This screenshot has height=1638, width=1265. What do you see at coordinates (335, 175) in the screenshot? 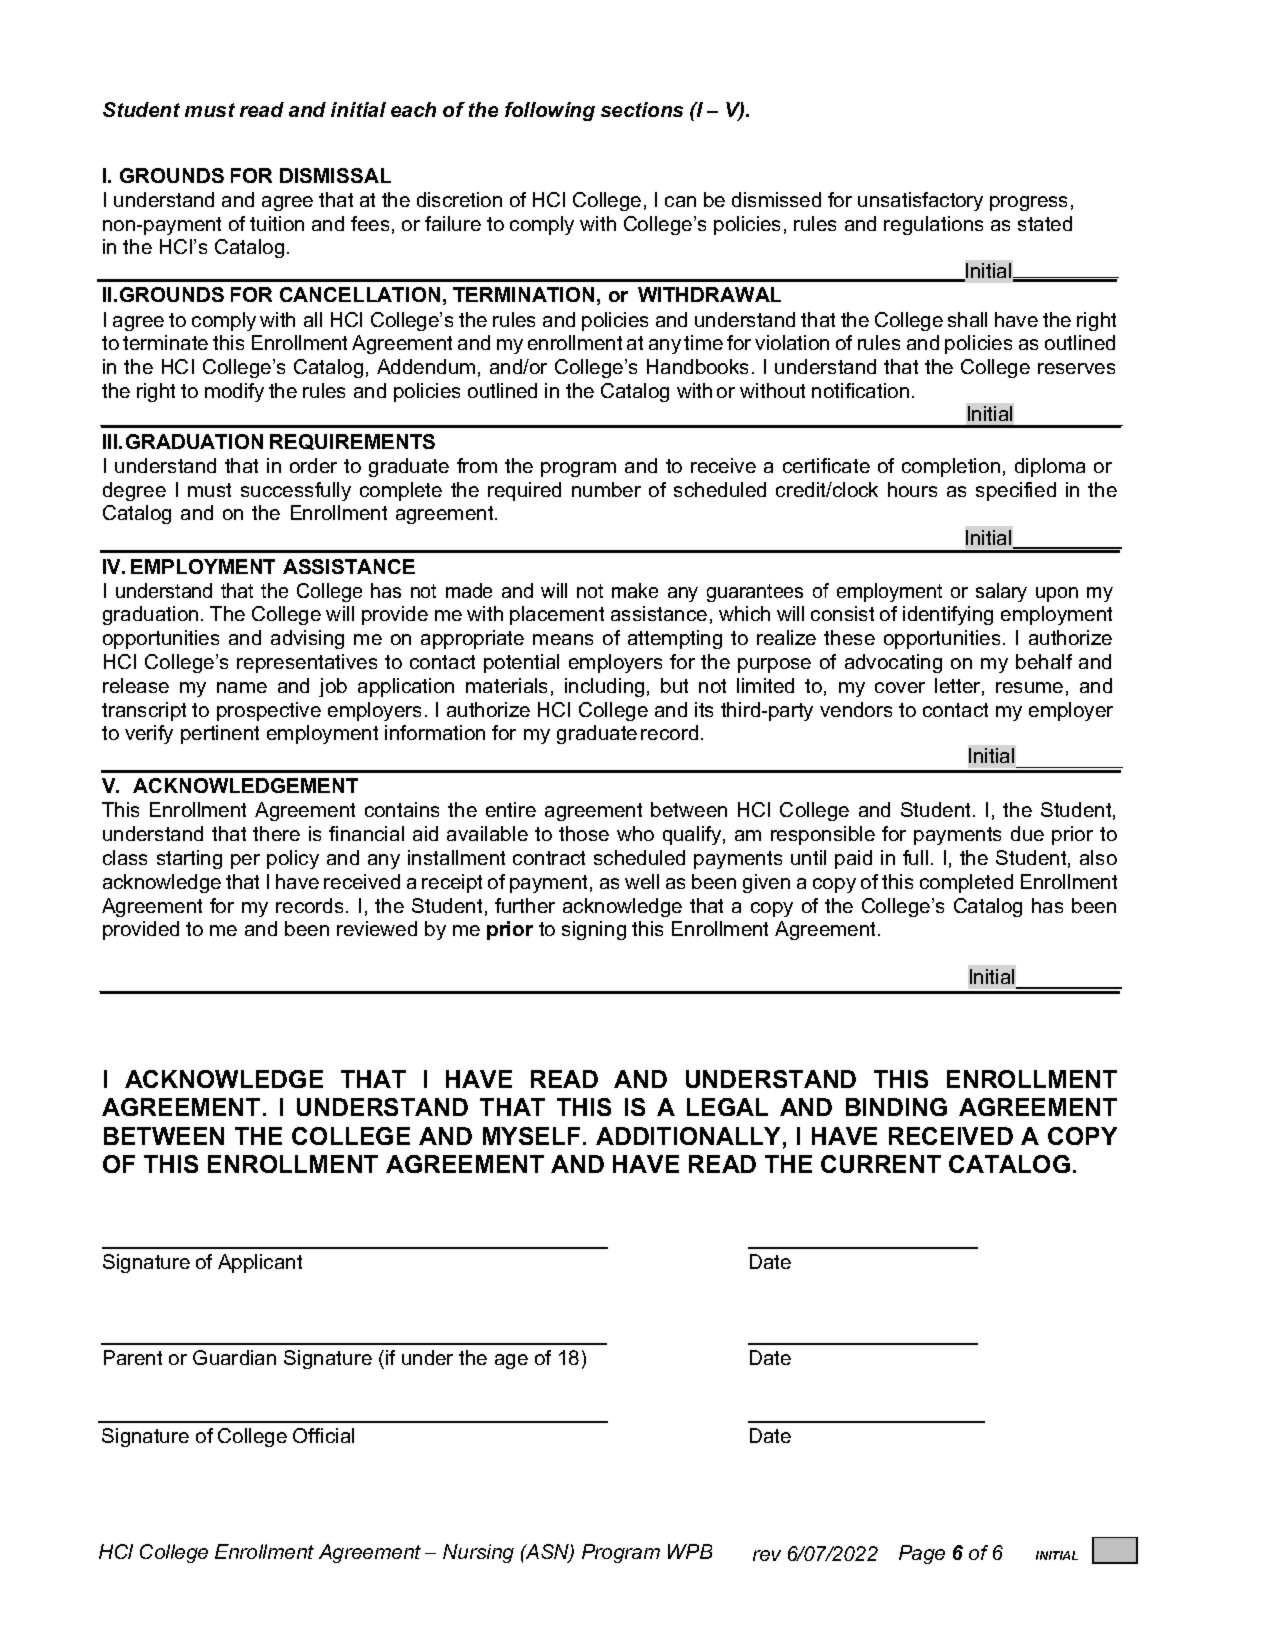
I see `DISMISSAL` at bounding box center [335, 175].
